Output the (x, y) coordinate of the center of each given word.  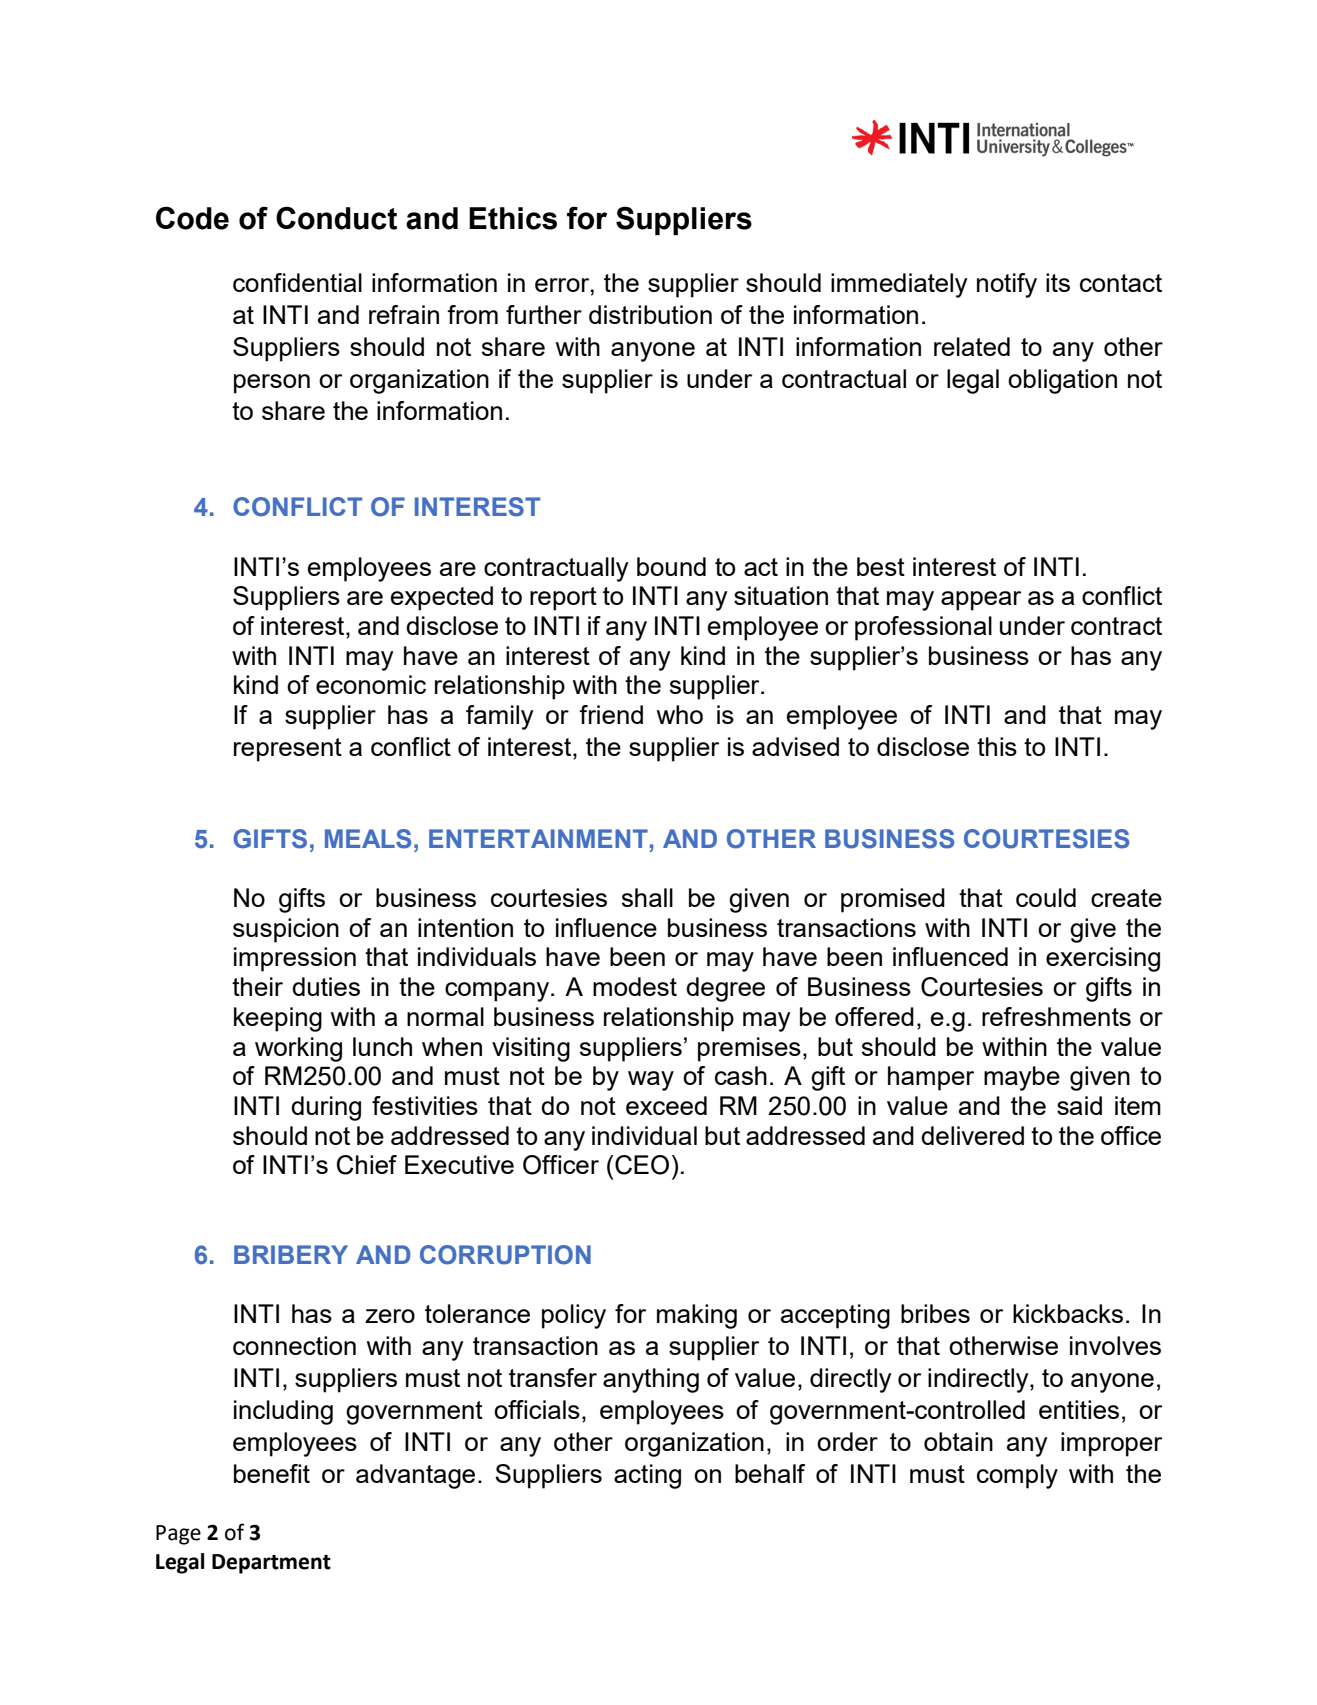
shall (647, 897)
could (1046, 897)
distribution (650, 314)
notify (1007, 285)
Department (271, 1564)
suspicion (286, 930)
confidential (297, 282)
